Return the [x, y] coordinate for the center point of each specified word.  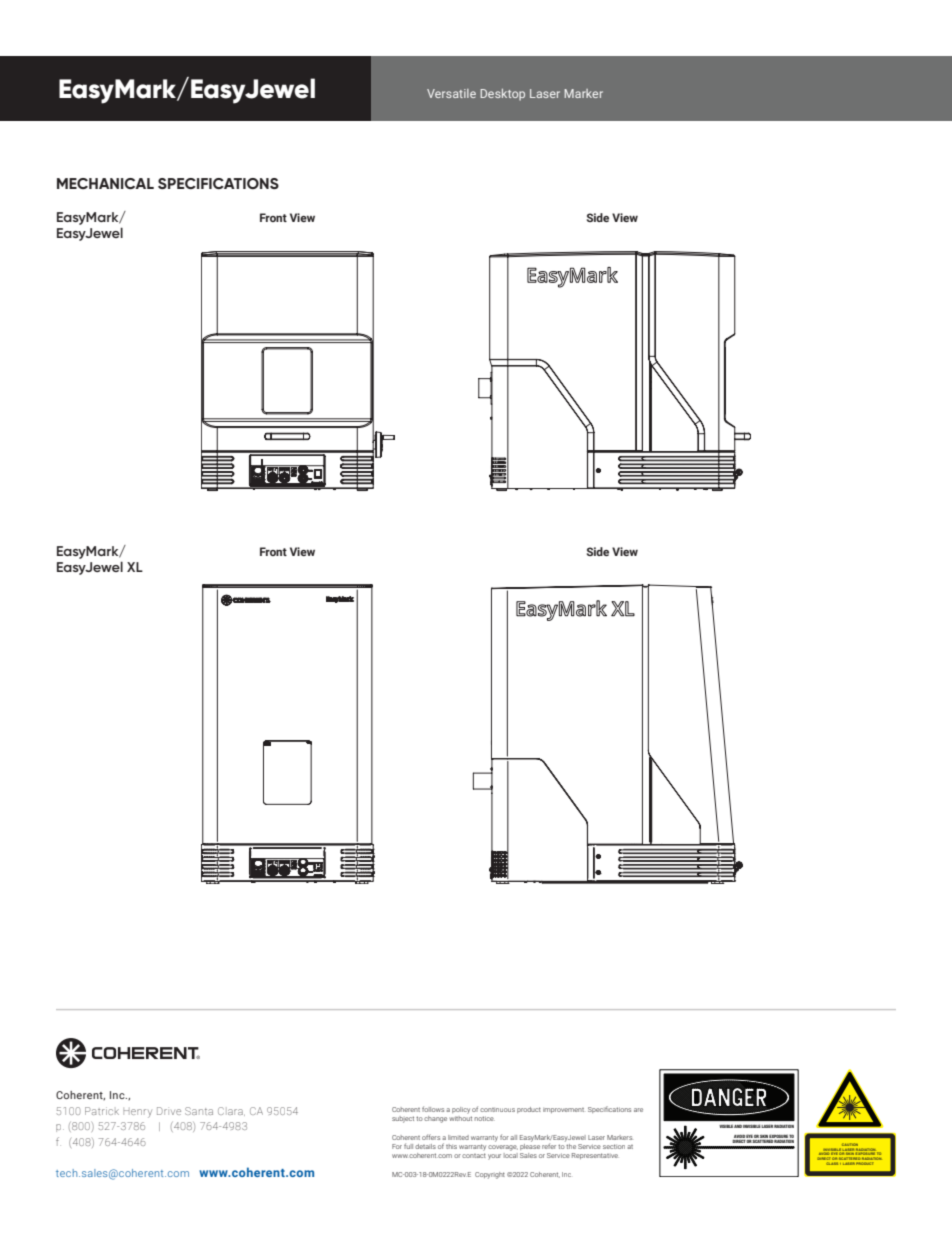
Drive [169, 1111]
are [638, 1110]
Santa [199, 1111]
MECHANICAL [105, 183]
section [614, 1146]
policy [461, 1110]
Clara [231, 1111]
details [425, 1146]
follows [433, 1109]
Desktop [502, 95]
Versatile [451, 93]
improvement [563, 1110]
